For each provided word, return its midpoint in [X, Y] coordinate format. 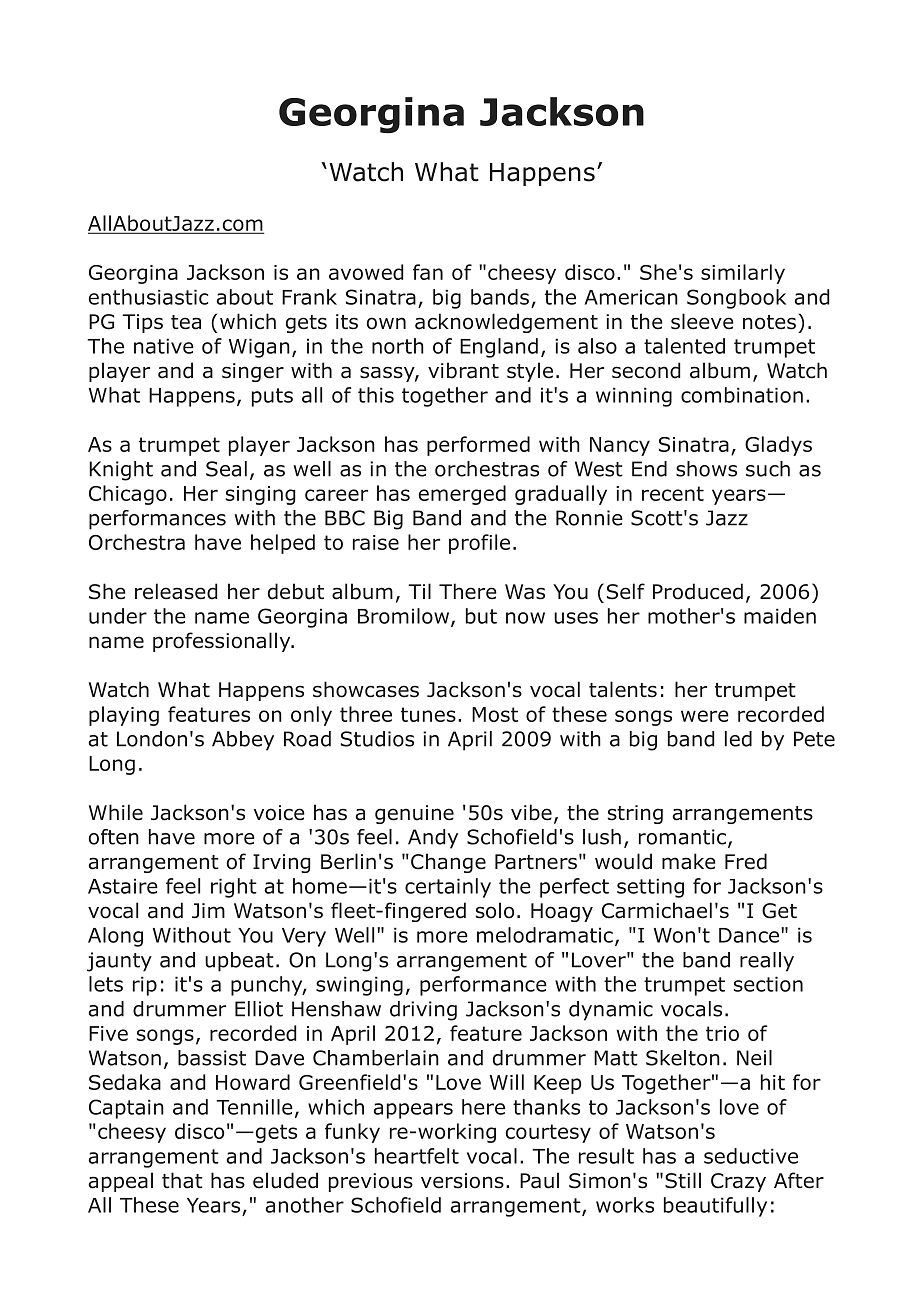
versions [462, 1181]
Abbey [243, 741]
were [705, 716]
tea [186, 322]
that [182, 1180]
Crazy [738, 1182]
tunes [428, 714]
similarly [743, 274]
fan [428, 272]
